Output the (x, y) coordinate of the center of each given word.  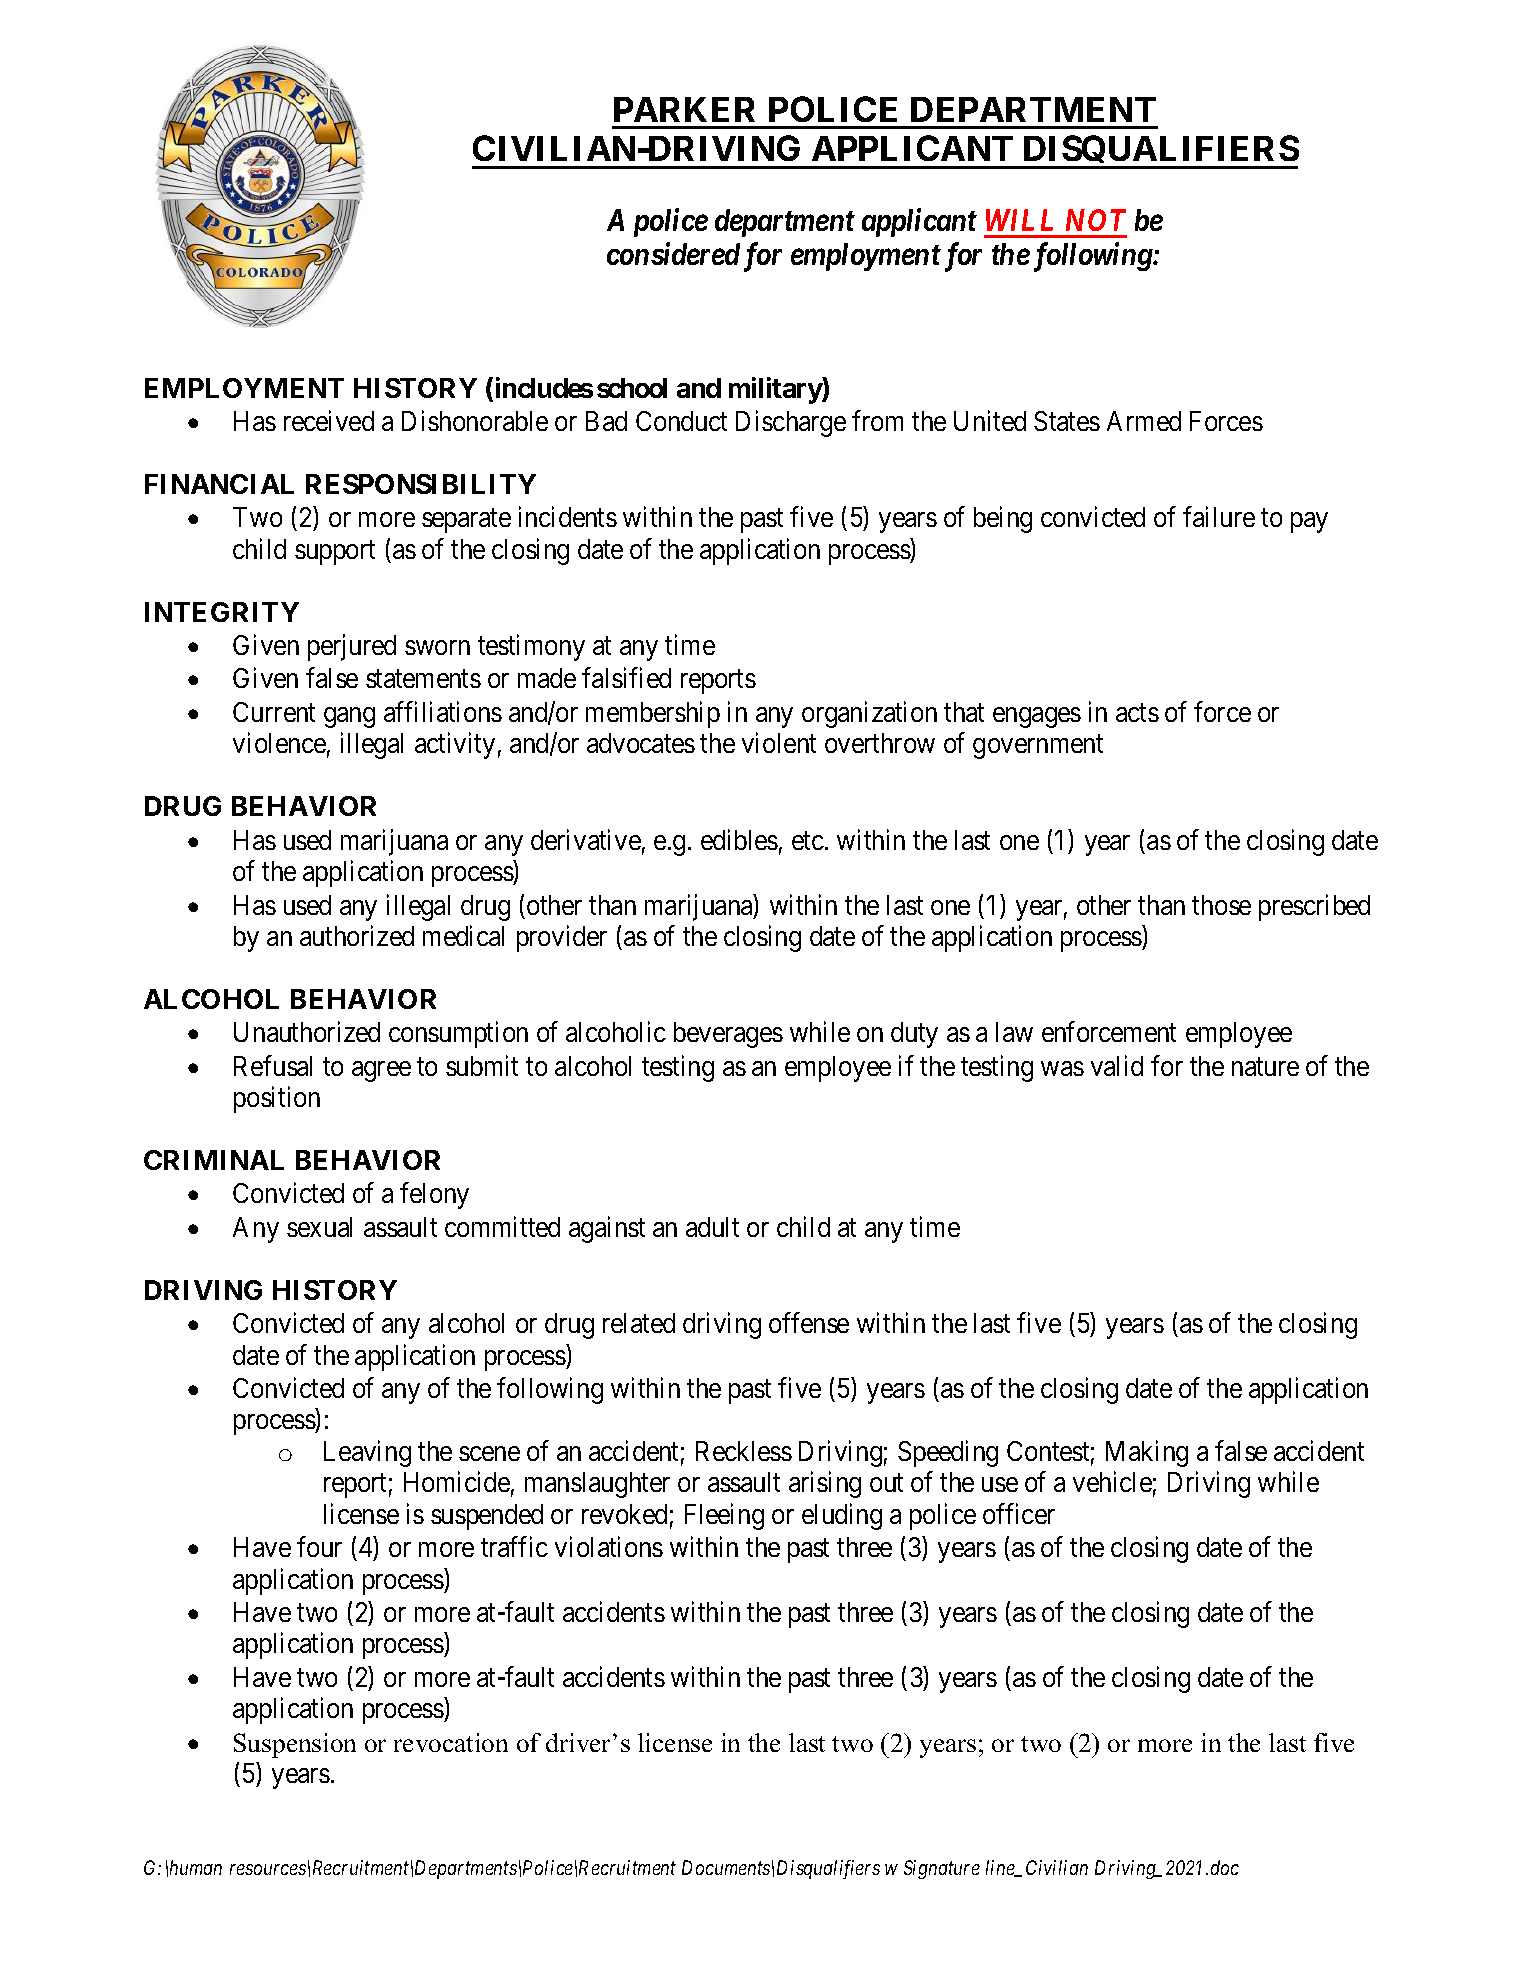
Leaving (367, 1453)
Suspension (295, 1745)
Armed (1144, 421)
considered (673, 254)
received (329, 420)
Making (1147, 1453)
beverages (728, 1035)
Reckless (744, 1451)
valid (1117, 1065)
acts (1137, 713)
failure (1219, 517)
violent (779, 742)
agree (381, 1071)
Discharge (791, 423)
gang (349, 717)
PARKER (684, 109)
